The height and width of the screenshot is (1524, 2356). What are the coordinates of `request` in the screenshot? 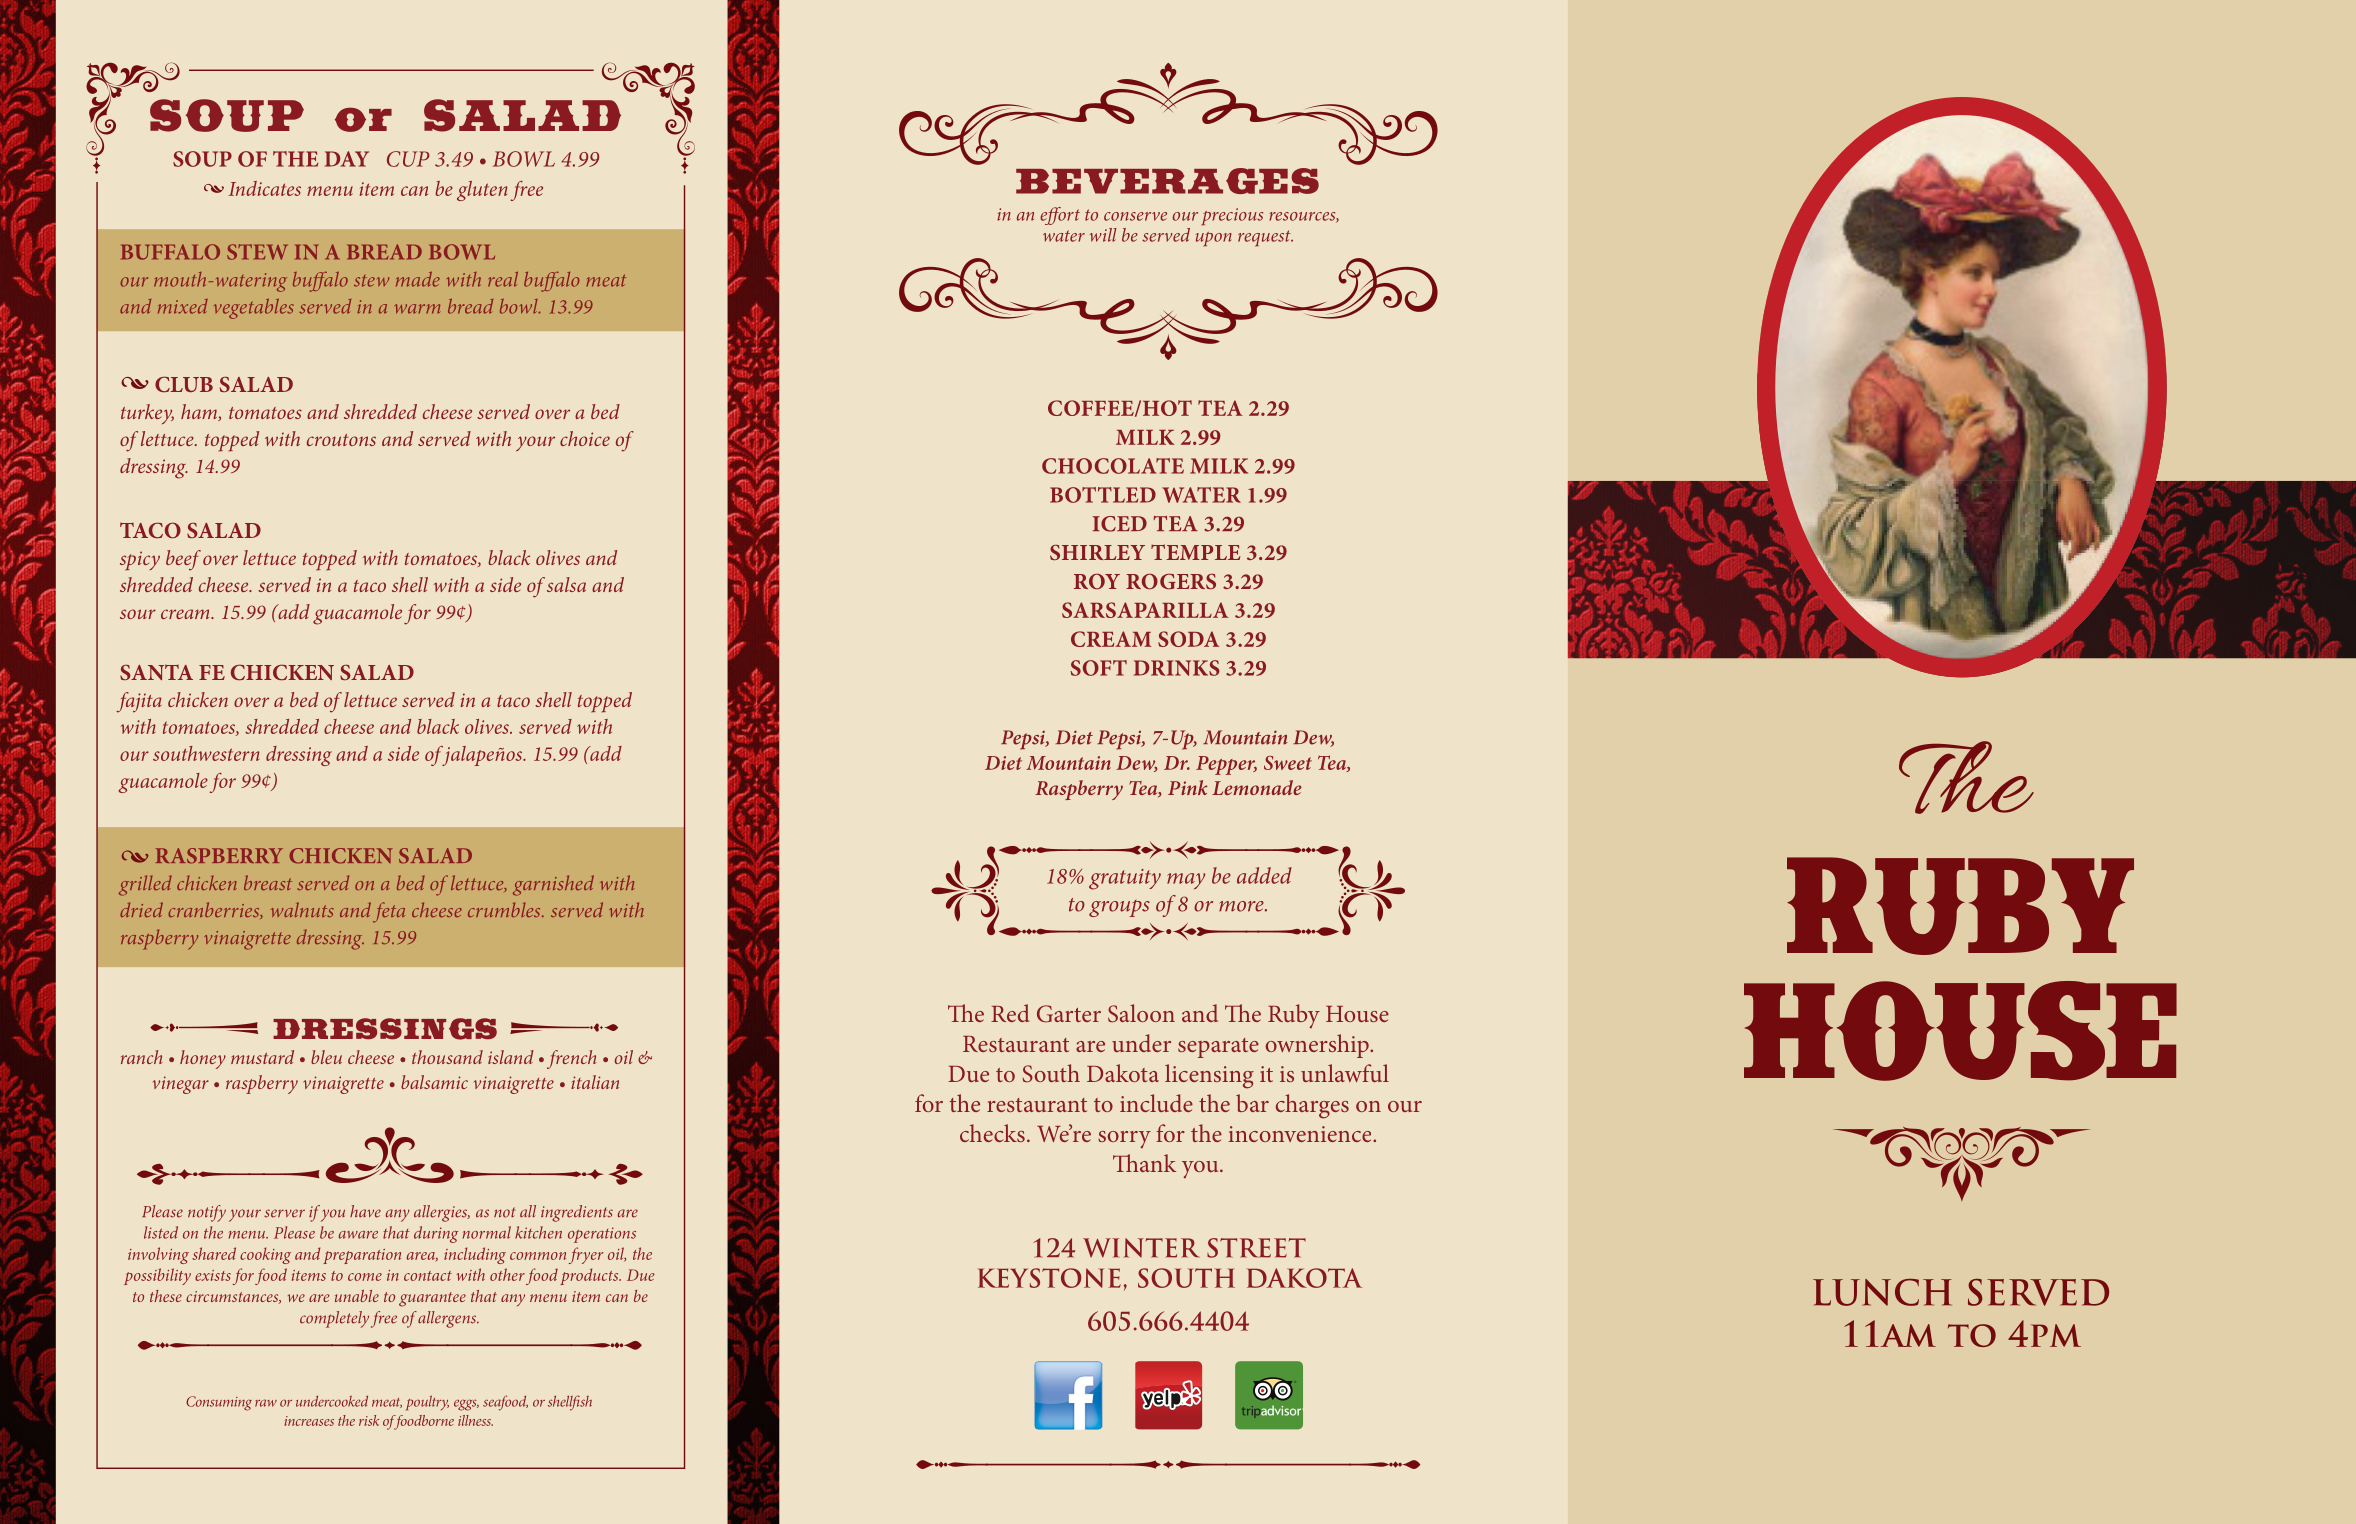 It's located at (1265, 238).
